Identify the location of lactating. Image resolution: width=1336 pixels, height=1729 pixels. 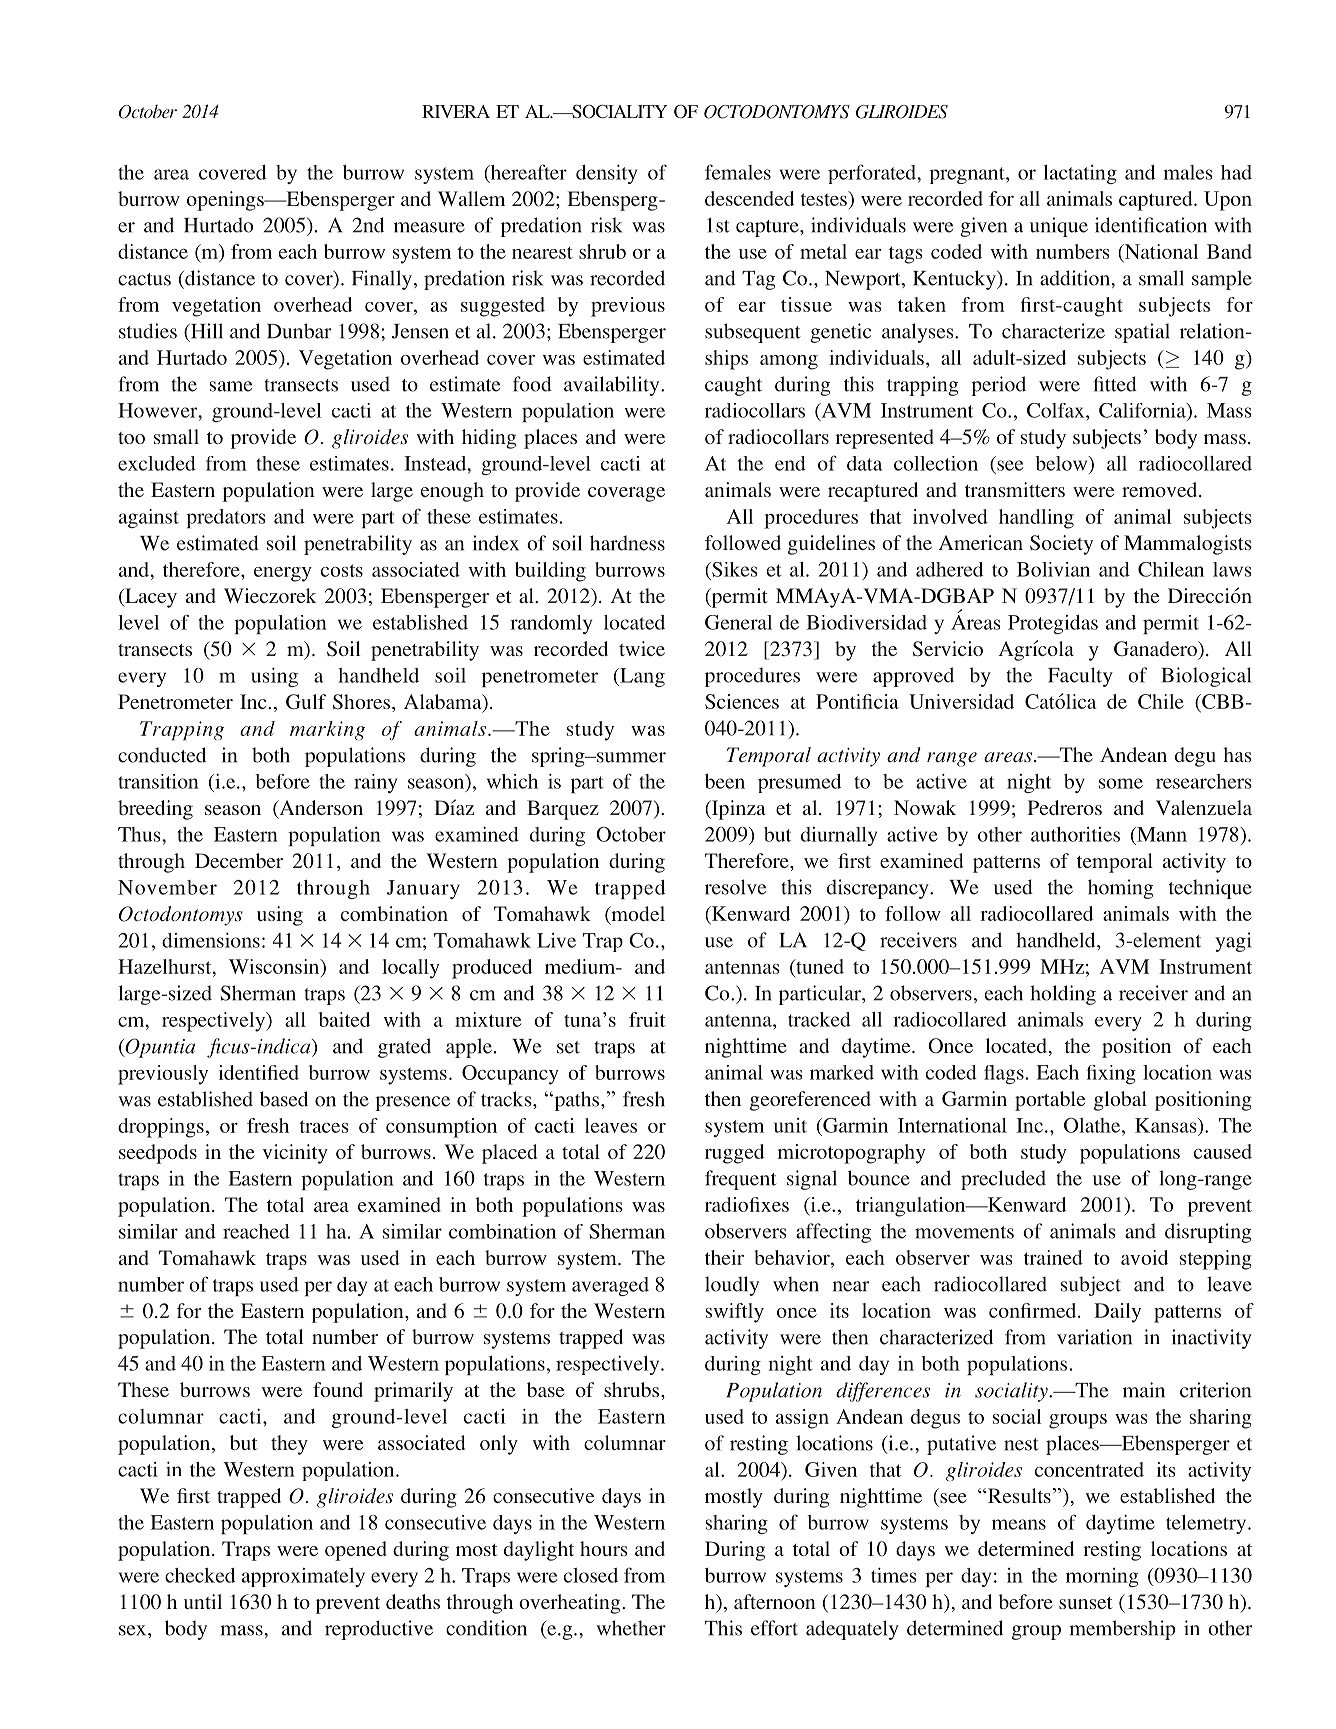
(1080, 174).
